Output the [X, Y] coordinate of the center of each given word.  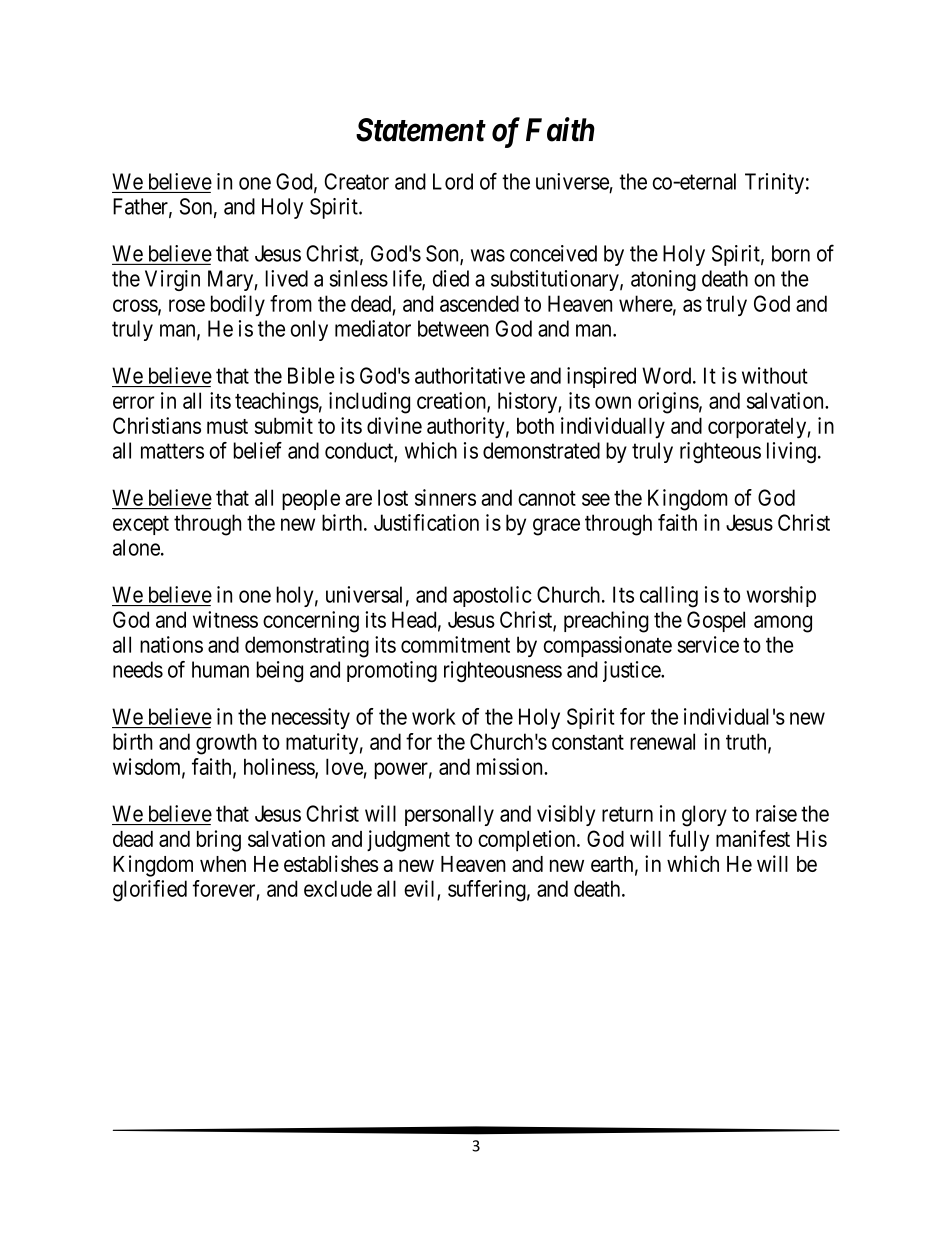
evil [421, 889]
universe [572, 181]
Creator [356, 181]
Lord [453, 181]
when [223, 864]
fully [689, 841]
